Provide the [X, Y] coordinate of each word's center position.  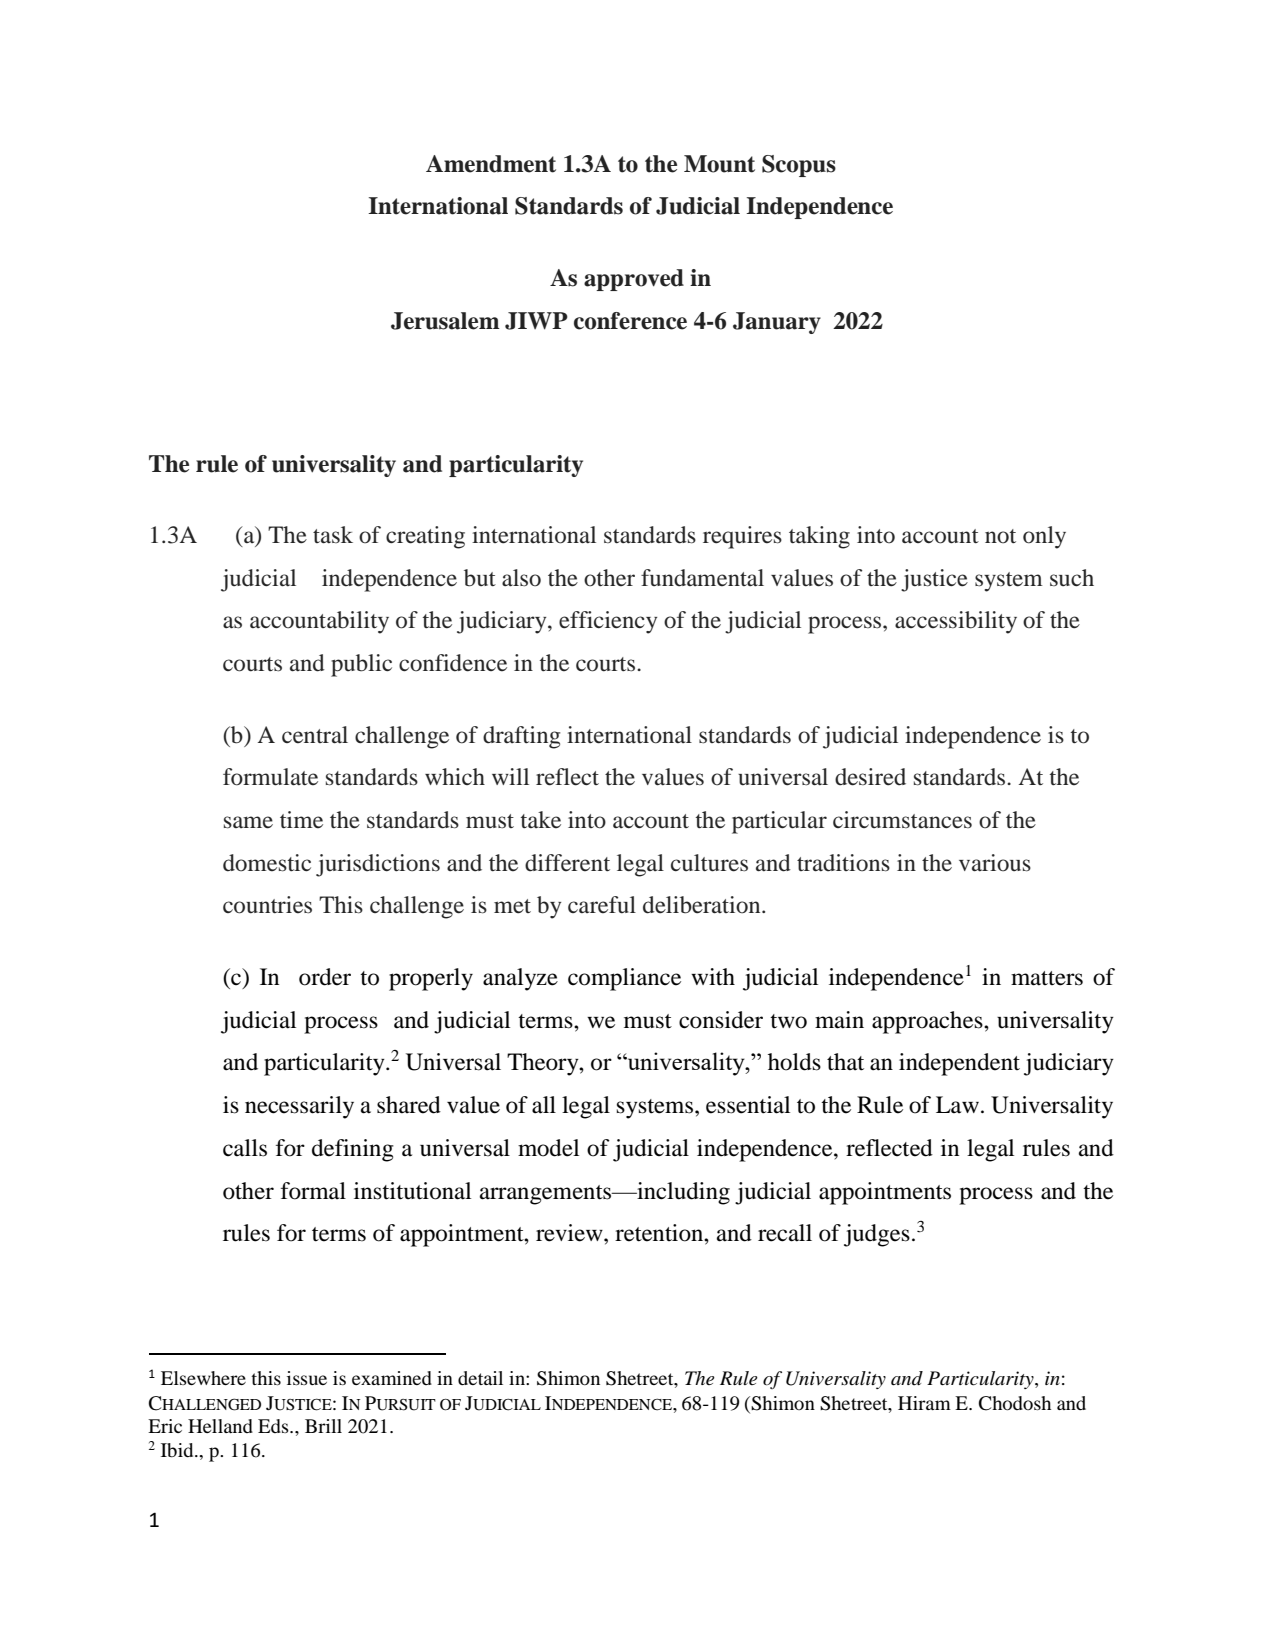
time [301, 820]
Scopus [799, 166]
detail [480, 1378]
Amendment [491, 164]
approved [634, 280]
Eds [274, 1426]
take [541, 820]
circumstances [902, 820]
